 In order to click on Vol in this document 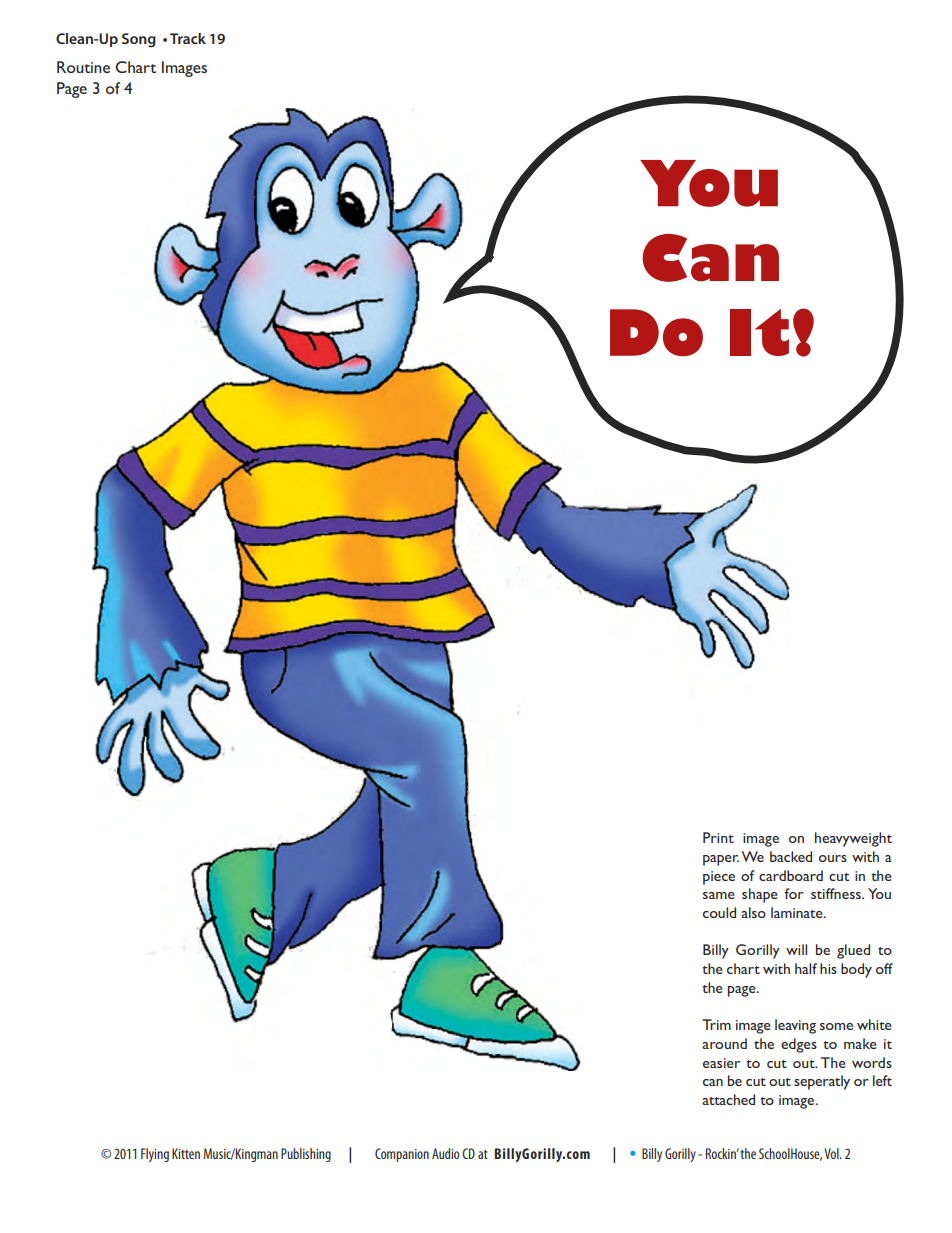, I will do `click(832, 1153)`.
